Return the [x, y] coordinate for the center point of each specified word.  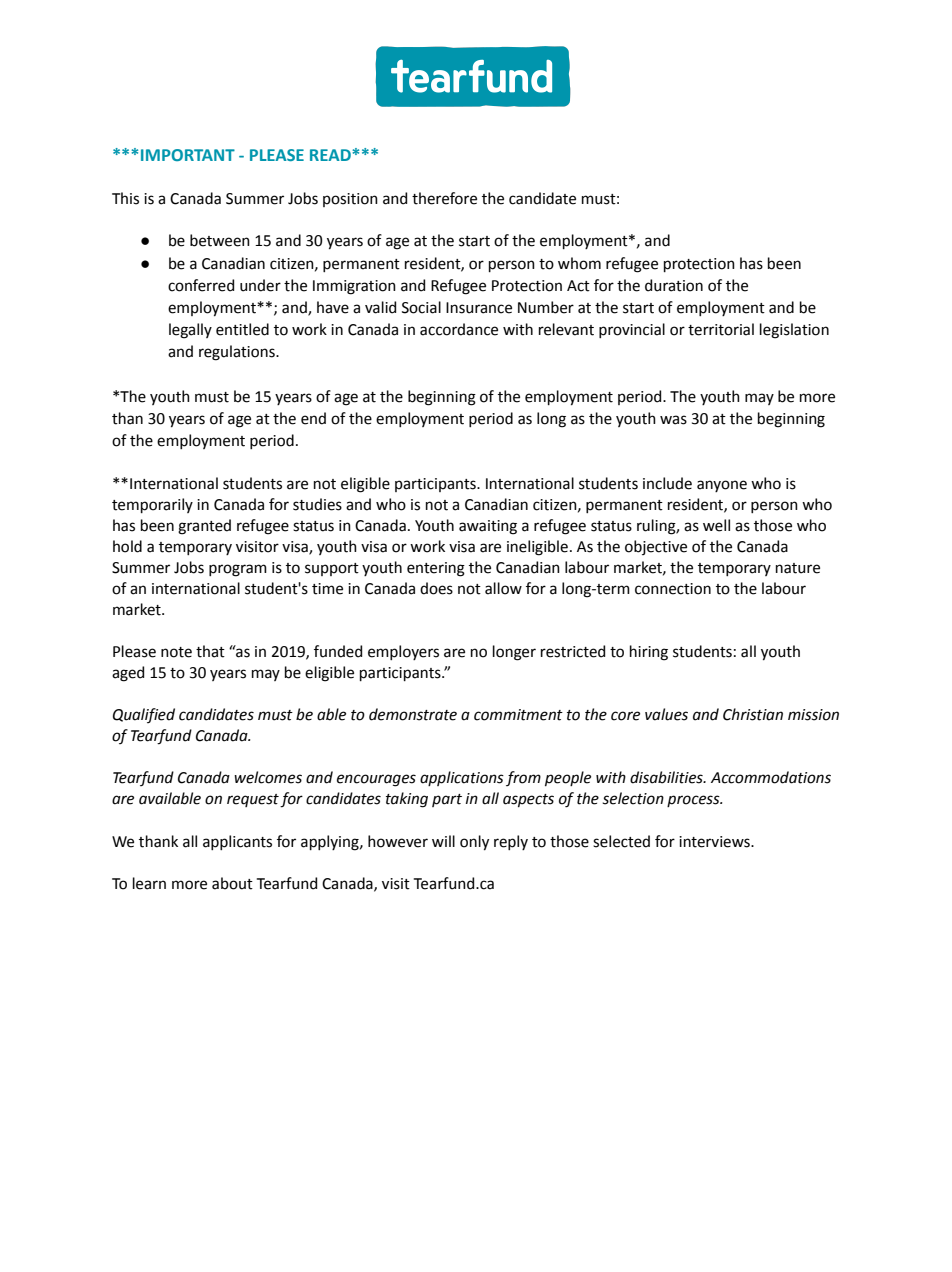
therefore [444, 198]
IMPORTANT [188, 155]
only [474, 843]
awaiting [488, 527]
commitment [518, 715]
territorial [721, 329]
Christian [753, 714]
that [210, 651]
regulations [238, 353]
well [716, 525]
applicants [237, 842]
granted [204, 527]
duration [674, 285]
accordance [459, 329]
